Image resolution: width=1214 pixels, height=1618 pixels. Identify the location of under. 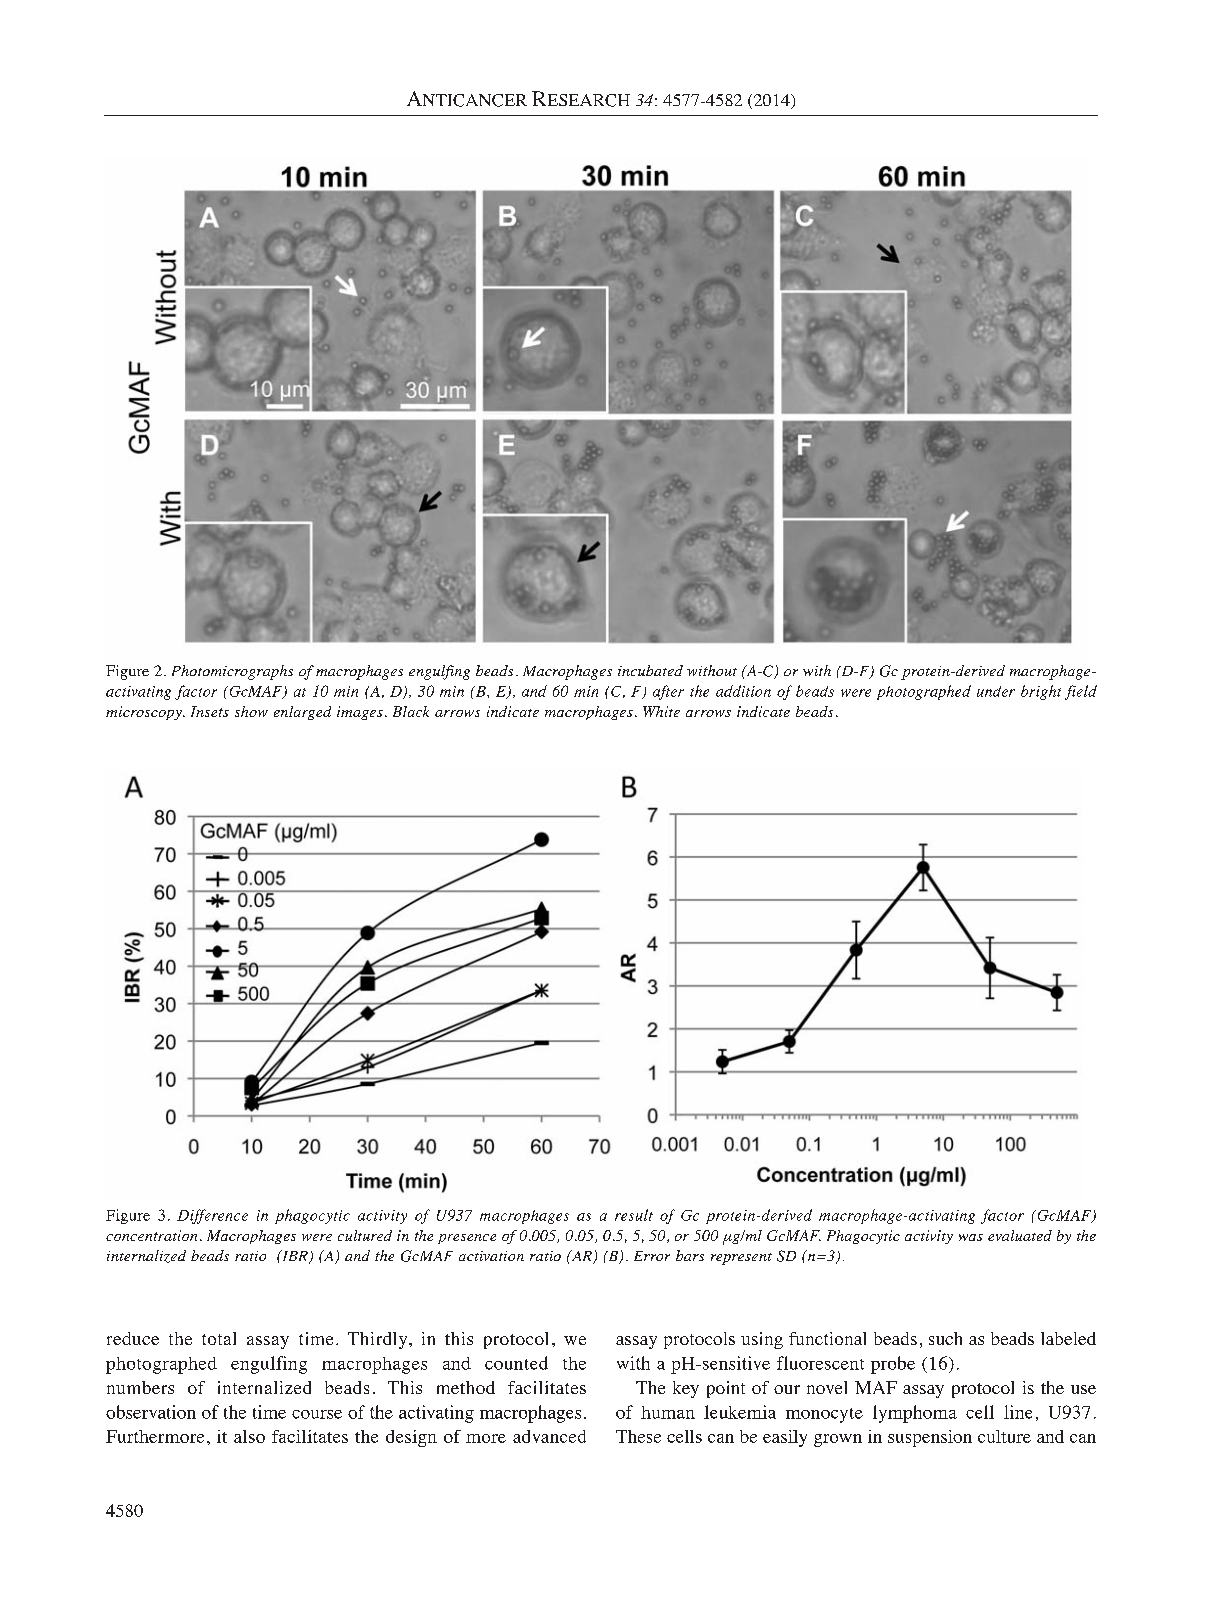
(996, 691).
